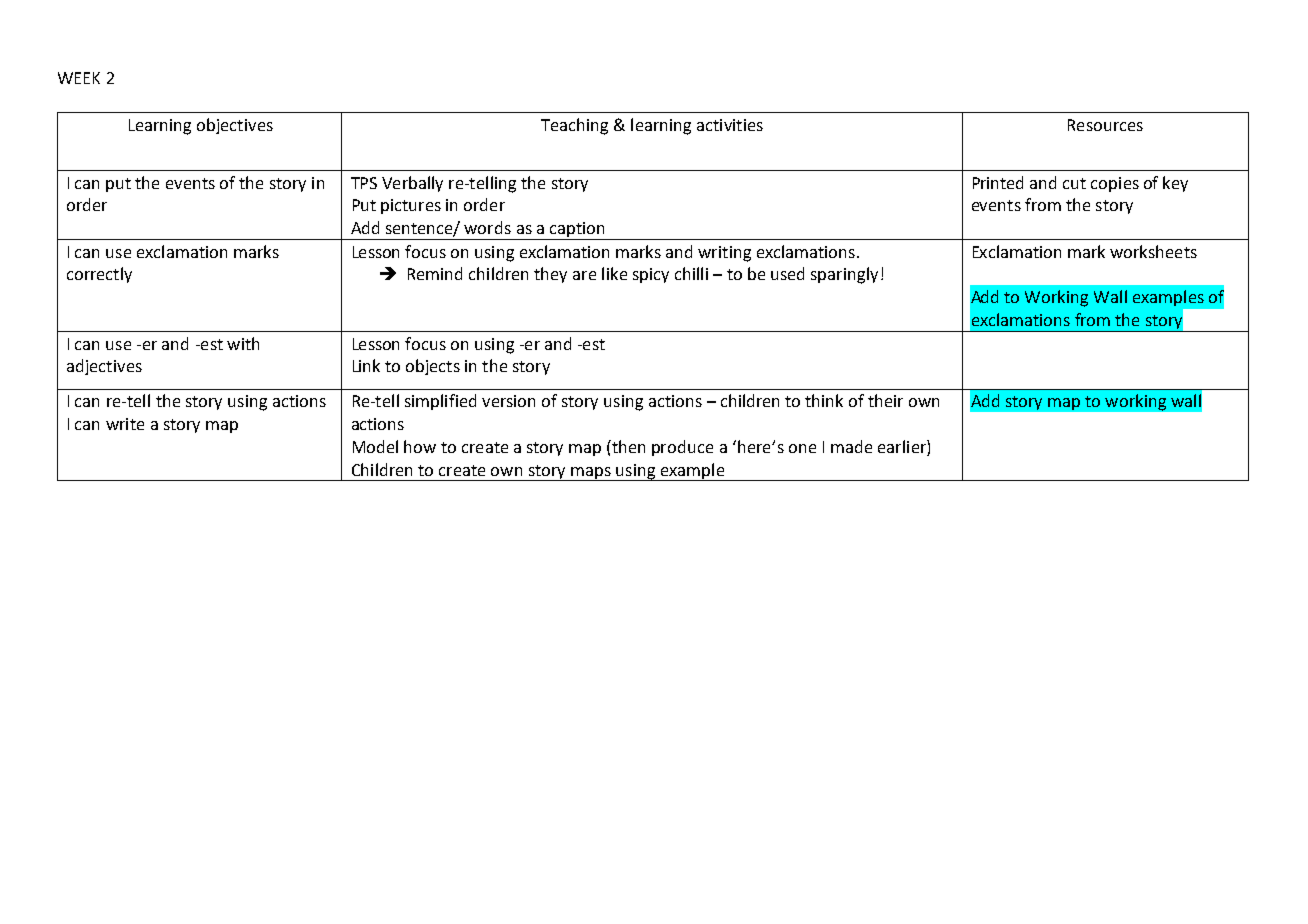 The image size is (1308, 924). What do you see at coordinates (591, 474) in the screenshot?
I see `maps` at bounding box center [591, 474].
